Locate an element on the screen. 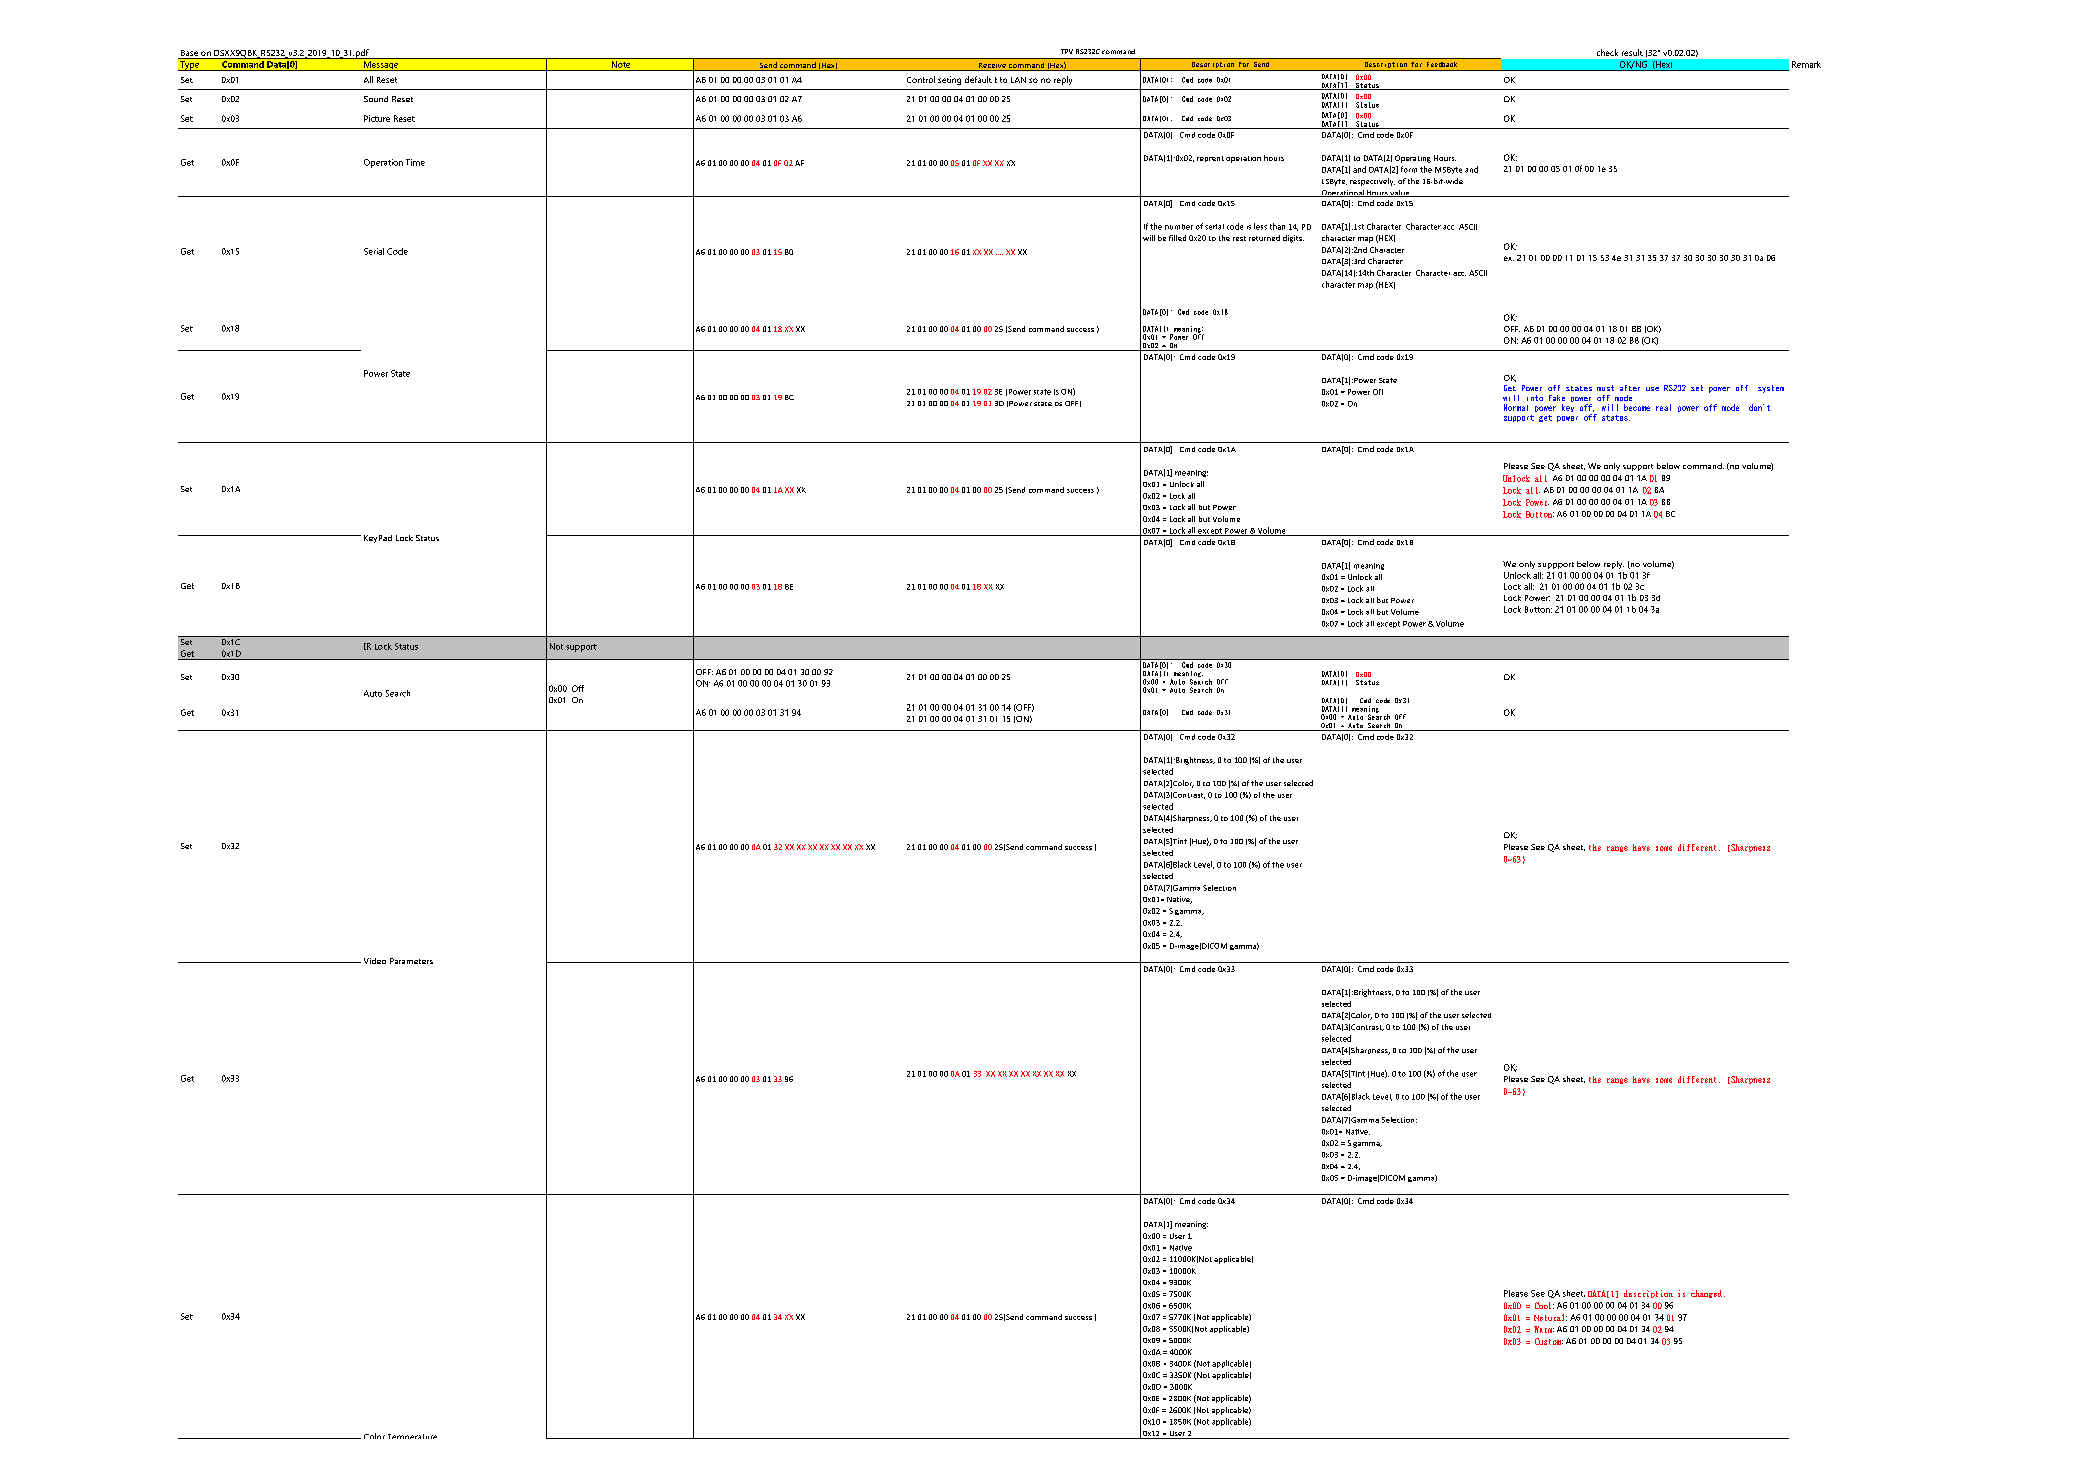 The image size is (2087, 1476). LAN is located at coordinates (1018, 80).
